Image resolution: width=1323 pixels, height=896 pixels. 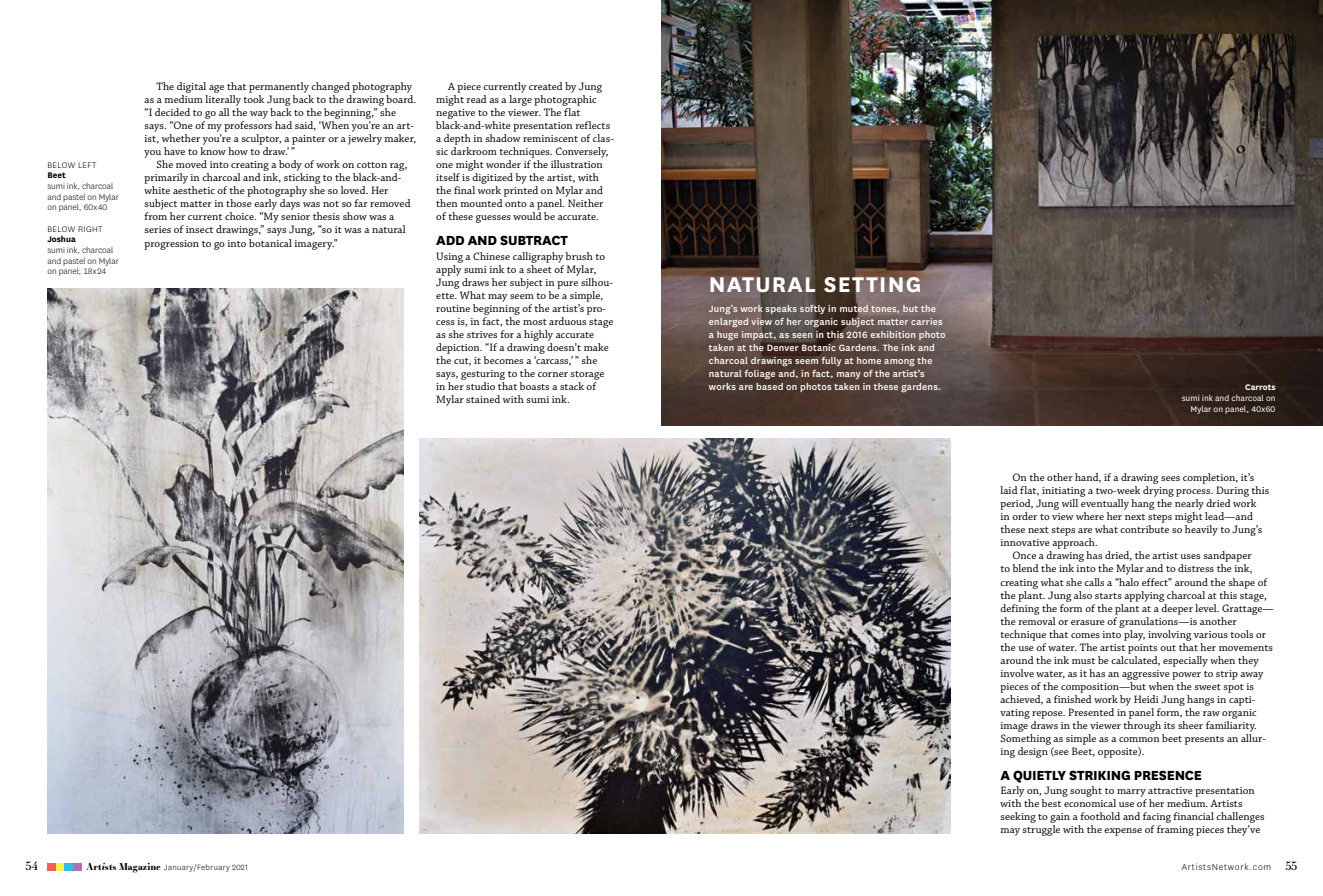 I want to click on decided, so click(x=172, y=112).
